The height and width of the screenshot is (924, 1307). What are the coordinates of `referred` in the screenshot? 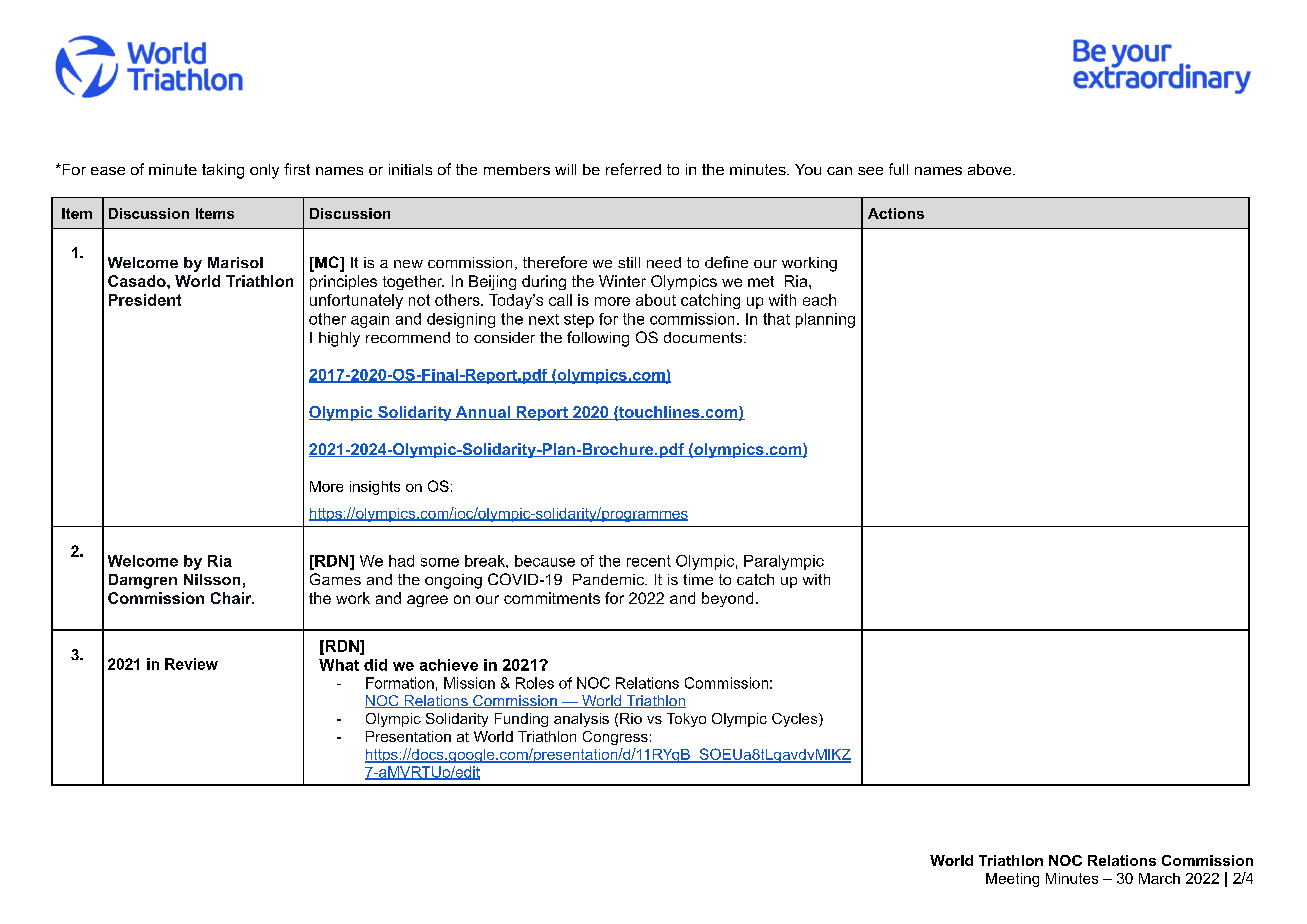 It's located at (633, 169).
